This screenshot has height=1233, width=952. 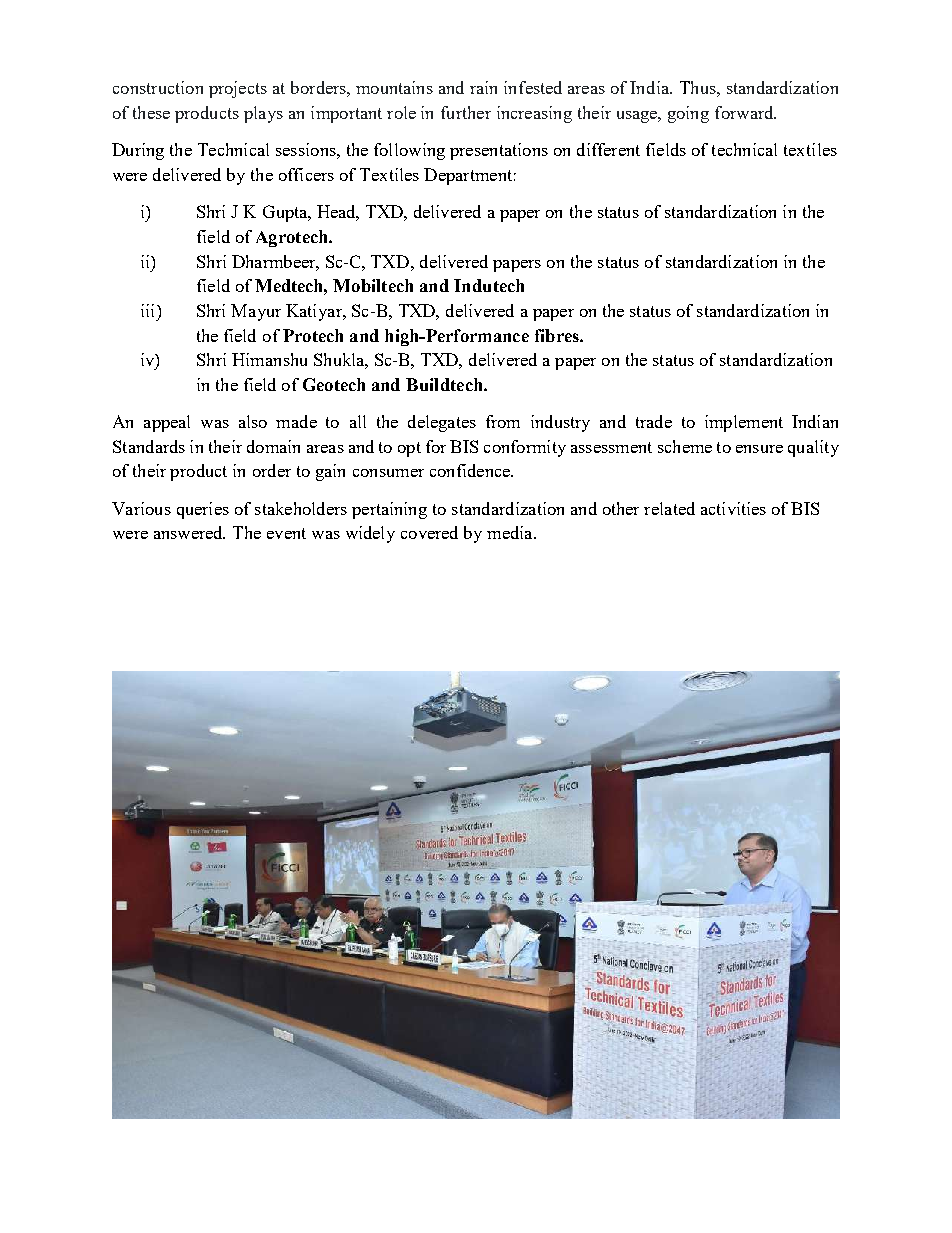 I want to click on Gupta, so click(x=286, y=213).
